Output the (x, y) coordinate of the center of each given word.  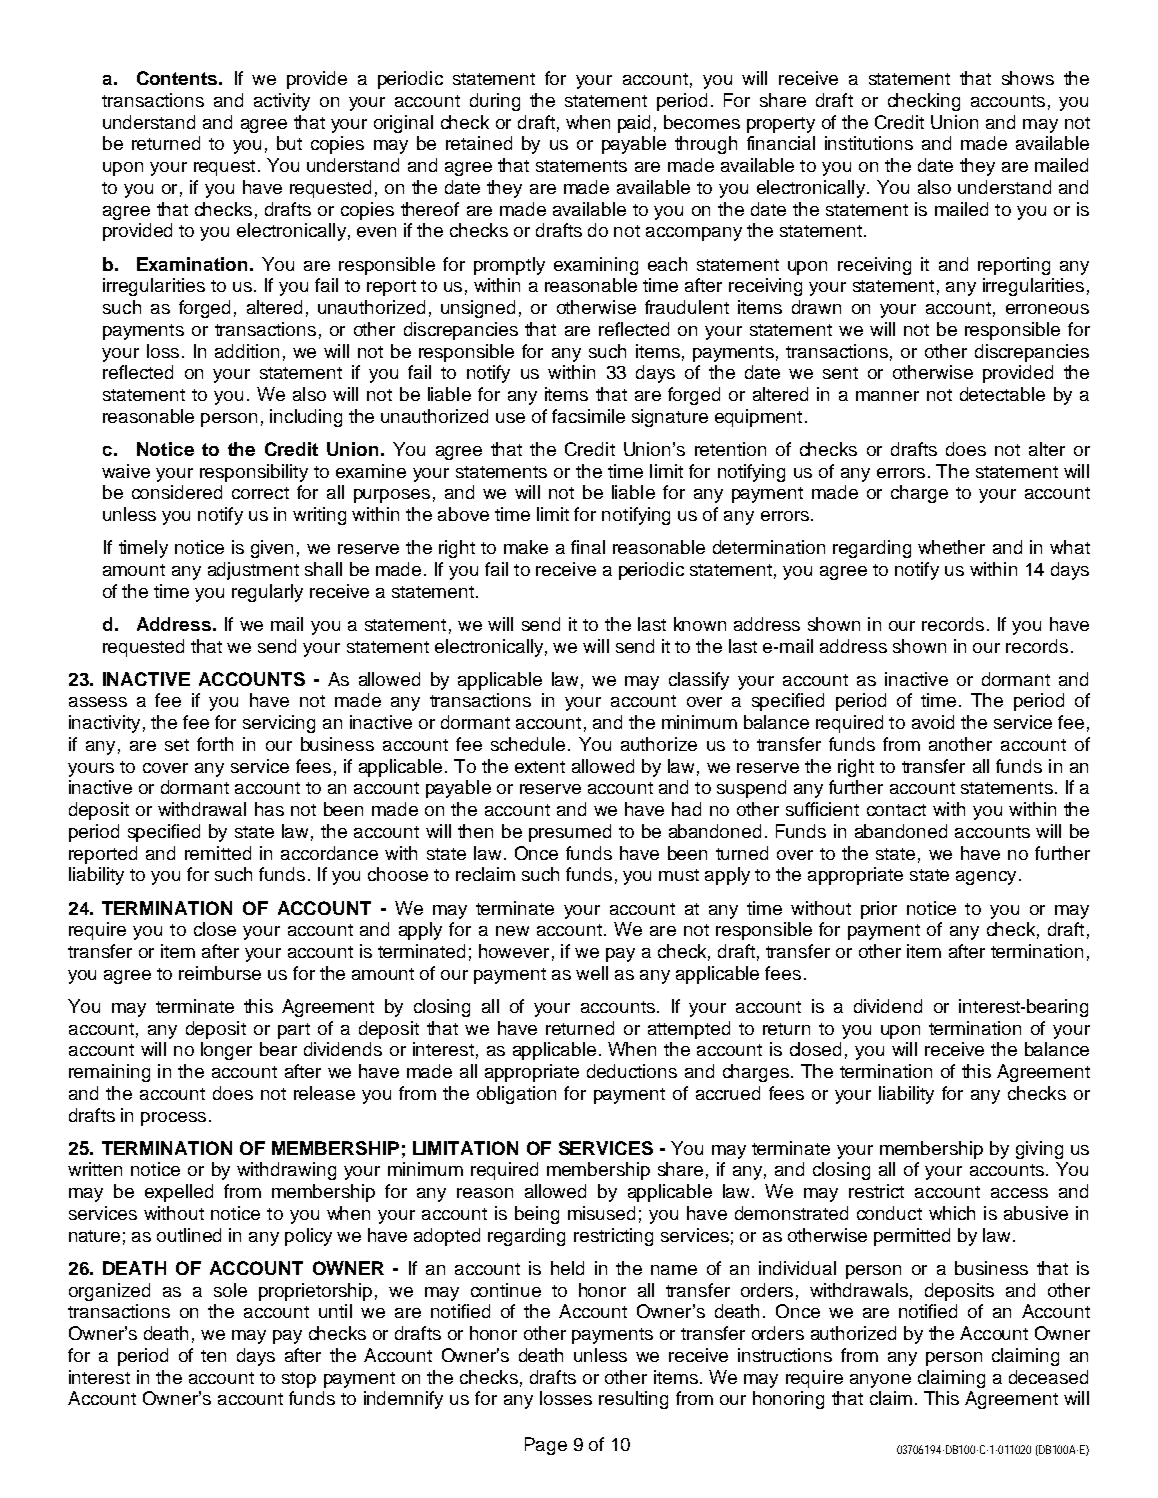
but (289, 143)
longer (226, 1051)
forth (215, 744)
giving (1039, 1150)
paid (634, 124)
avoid (933, 722)
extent (540, 767)
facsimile (588, 416)
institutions (869, 143)
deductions (632, 1071)
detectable (1002, 394)
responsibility (254, 473)
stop (299, 1380)
